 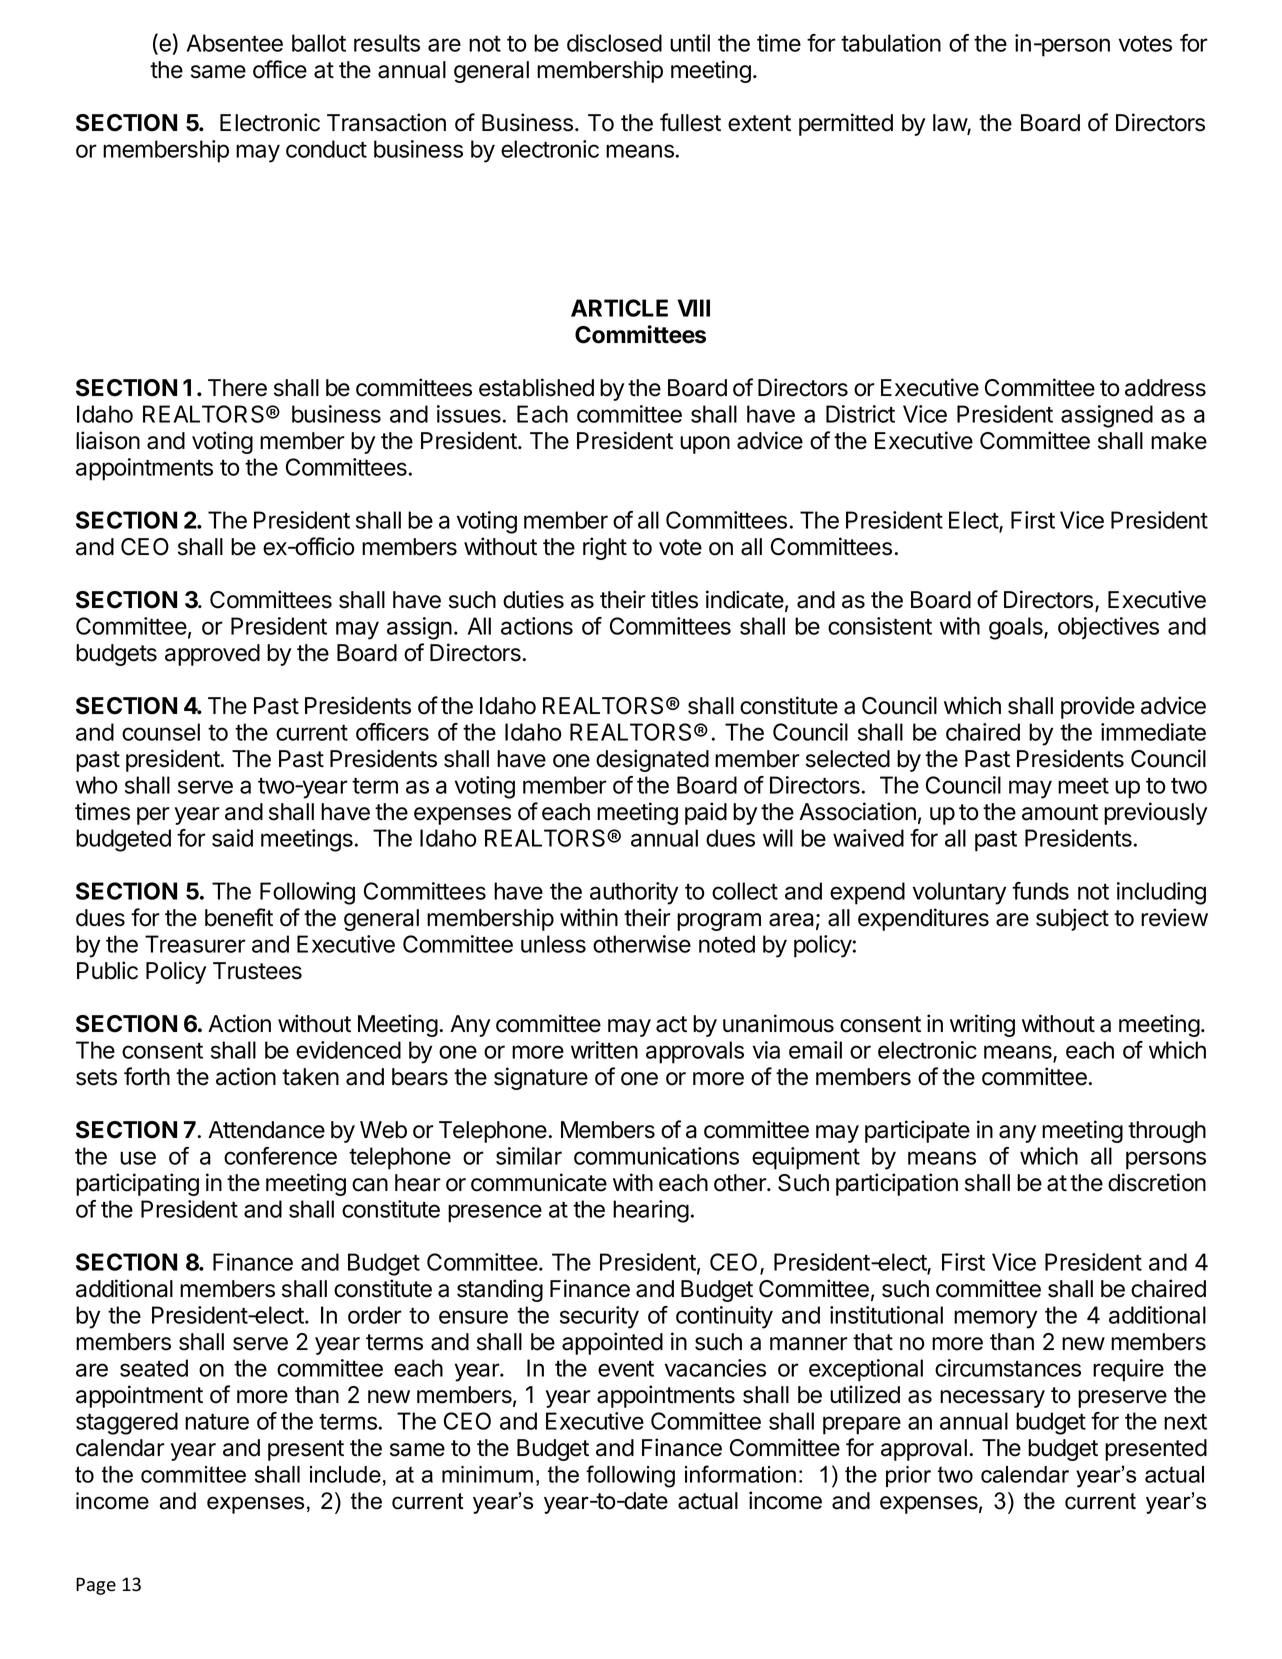 I want to click on information, so click(x=740, y=1474).
